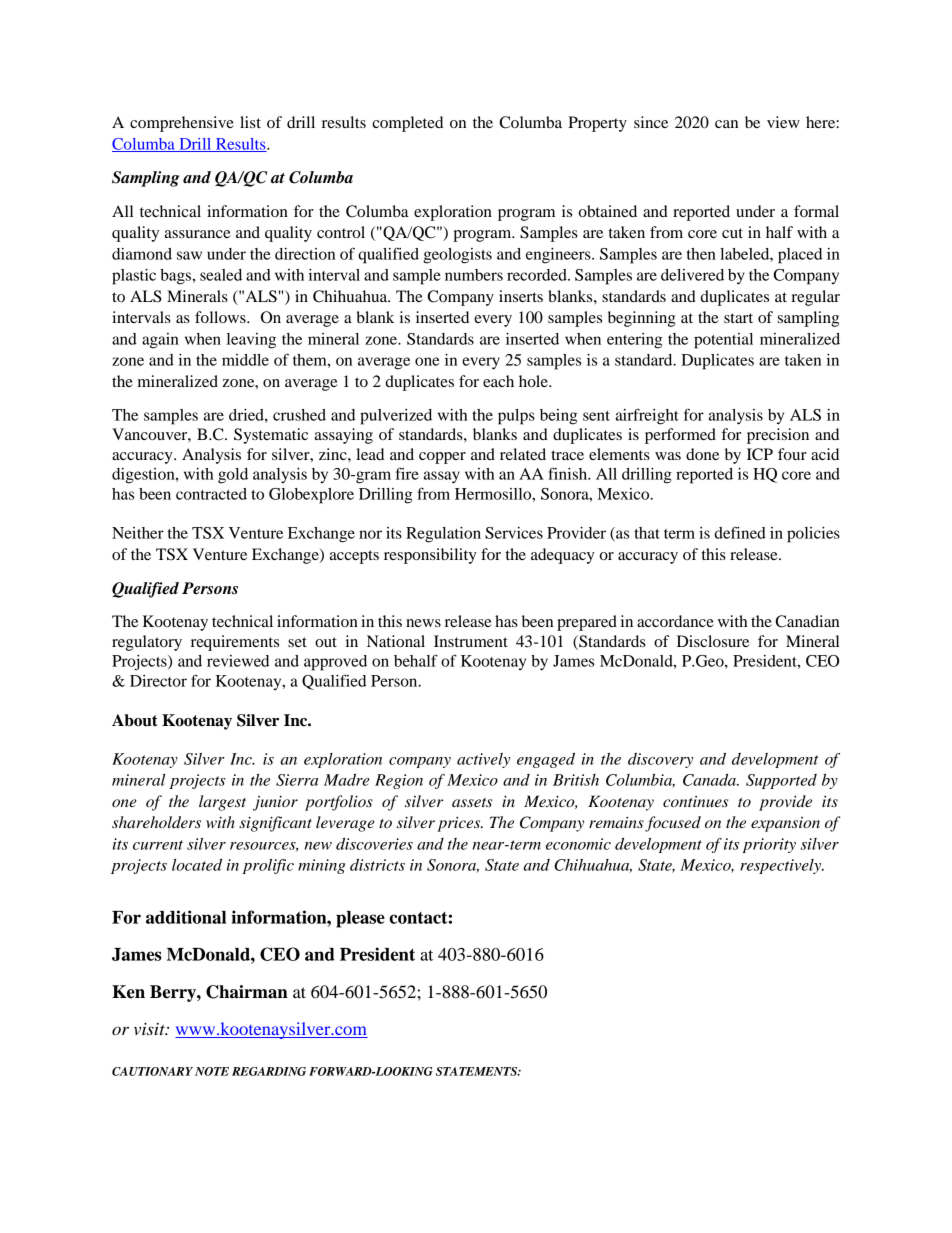 This document has width=952, height=1233. Describe the element at coordinates (460, 824) in the document. I see `prices` at that location.
